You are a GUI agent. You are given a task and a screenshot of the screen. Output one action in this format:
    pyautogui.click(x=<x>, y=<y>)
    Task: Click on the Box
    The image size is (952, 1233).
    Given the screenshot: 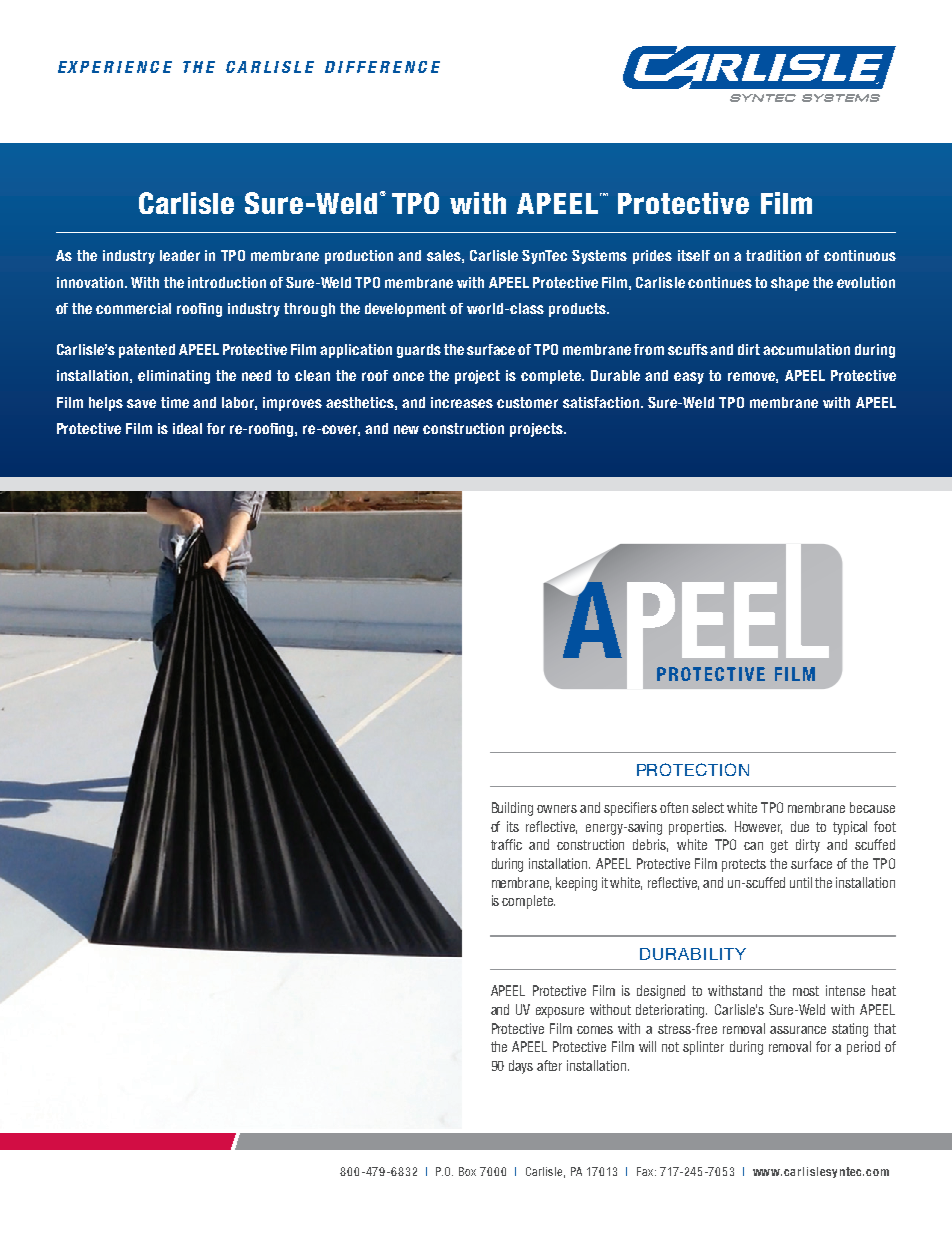 What is the action you would take?
    pyautogui.click(x=467, y=1171)
